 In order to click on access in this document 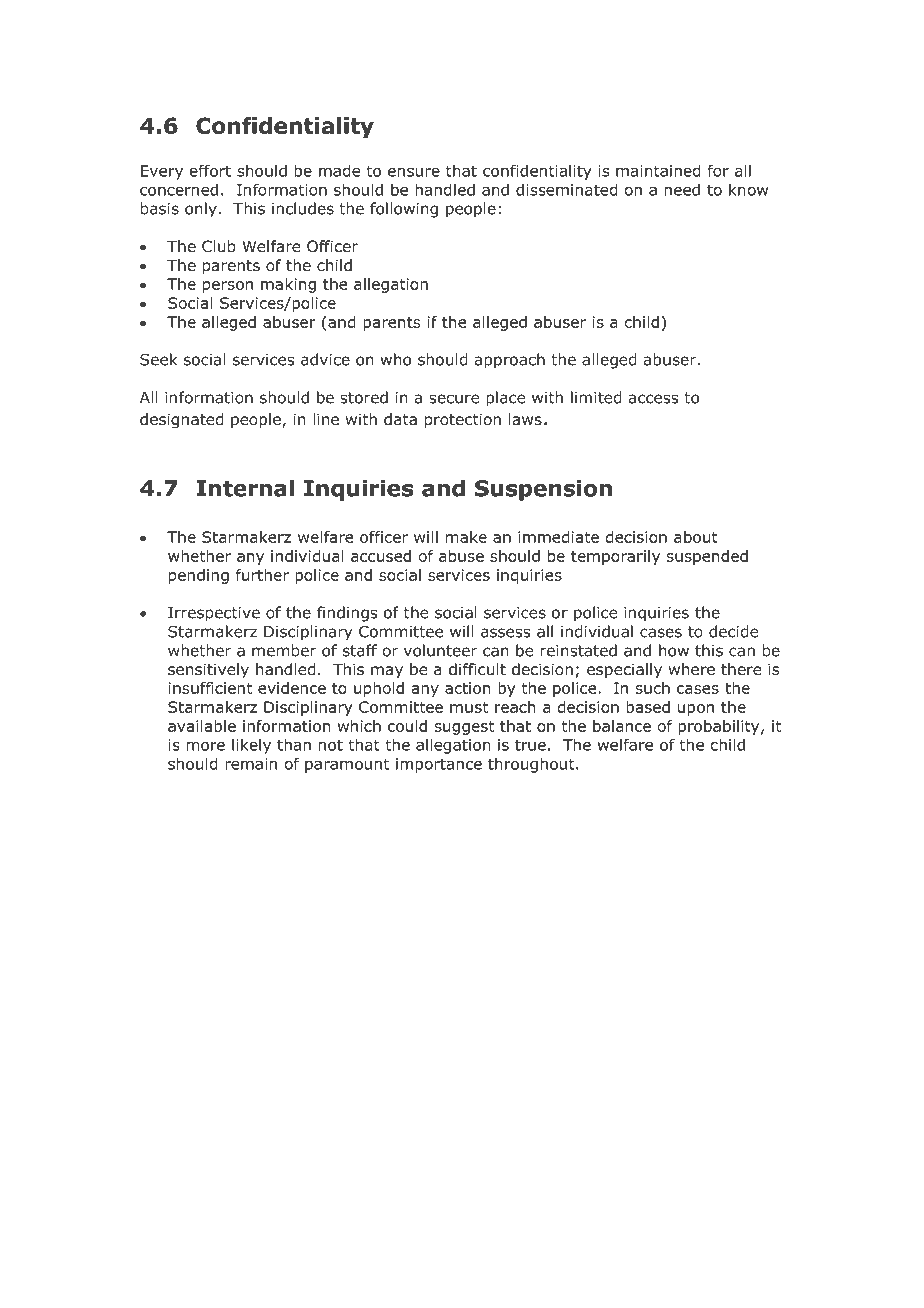, I will do `click(653, 399)`.
